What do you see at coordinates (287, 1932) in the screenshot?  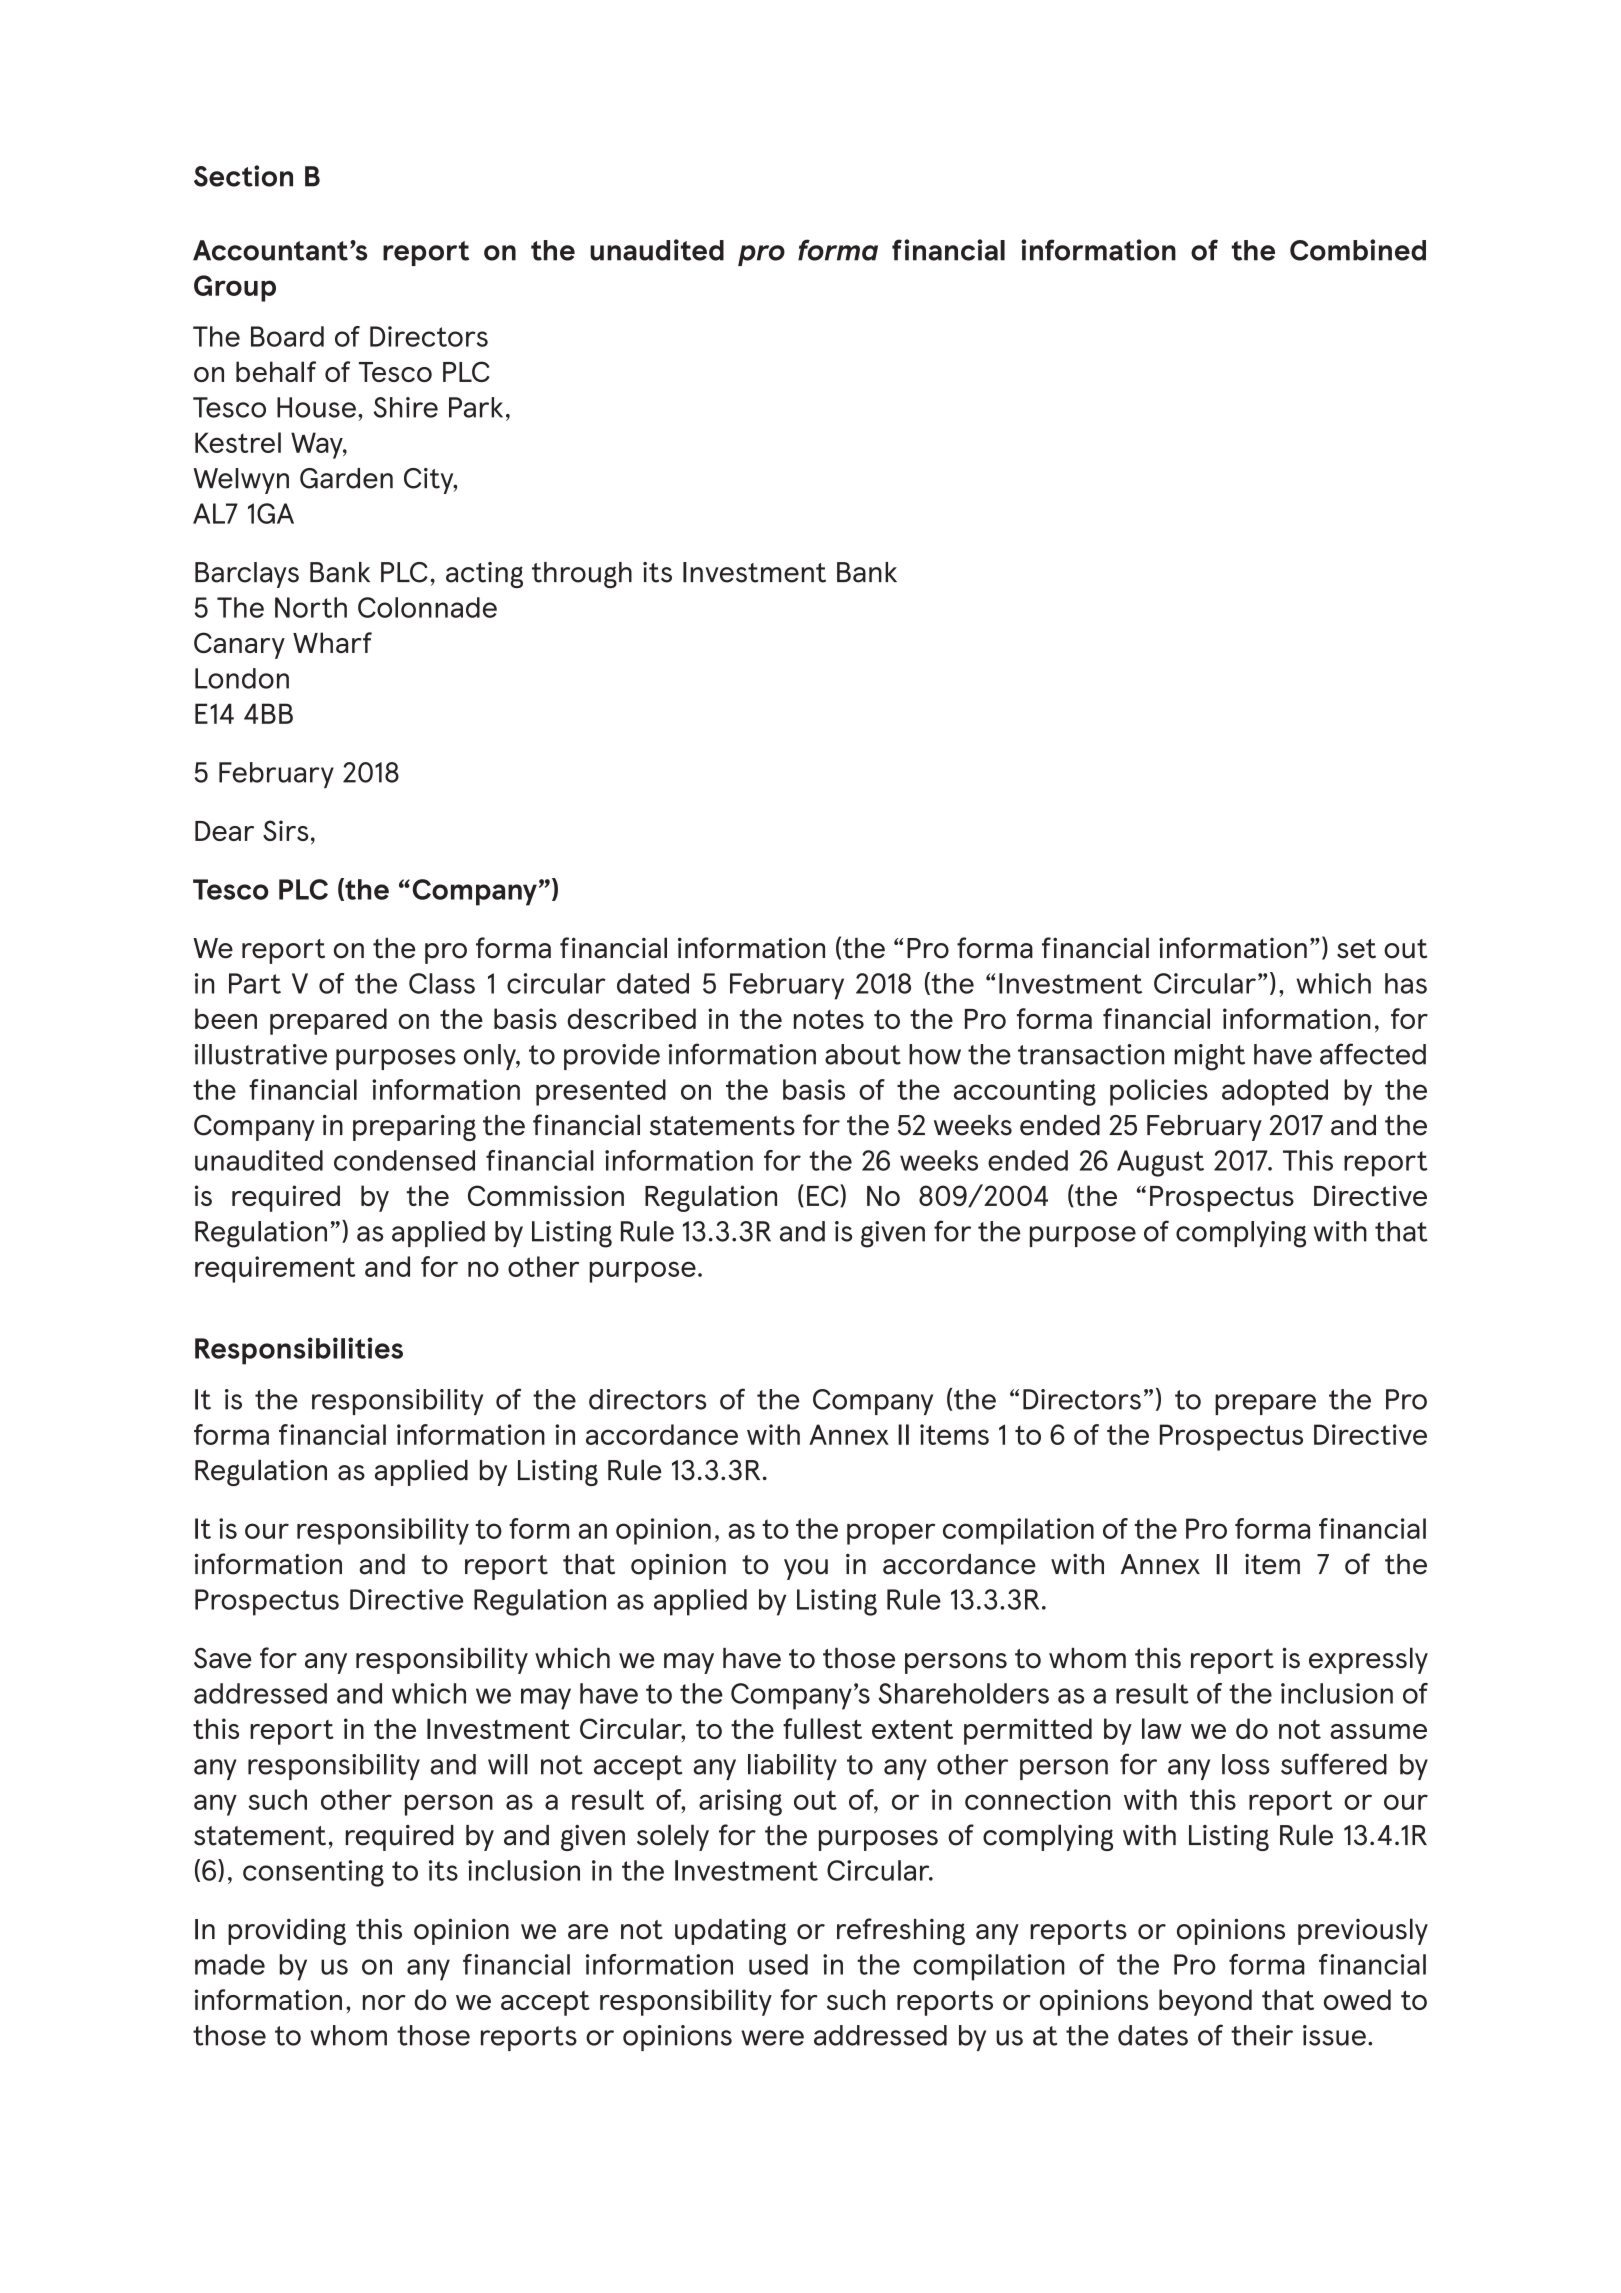 I see `providing` at bounding box center [287, 1932].
